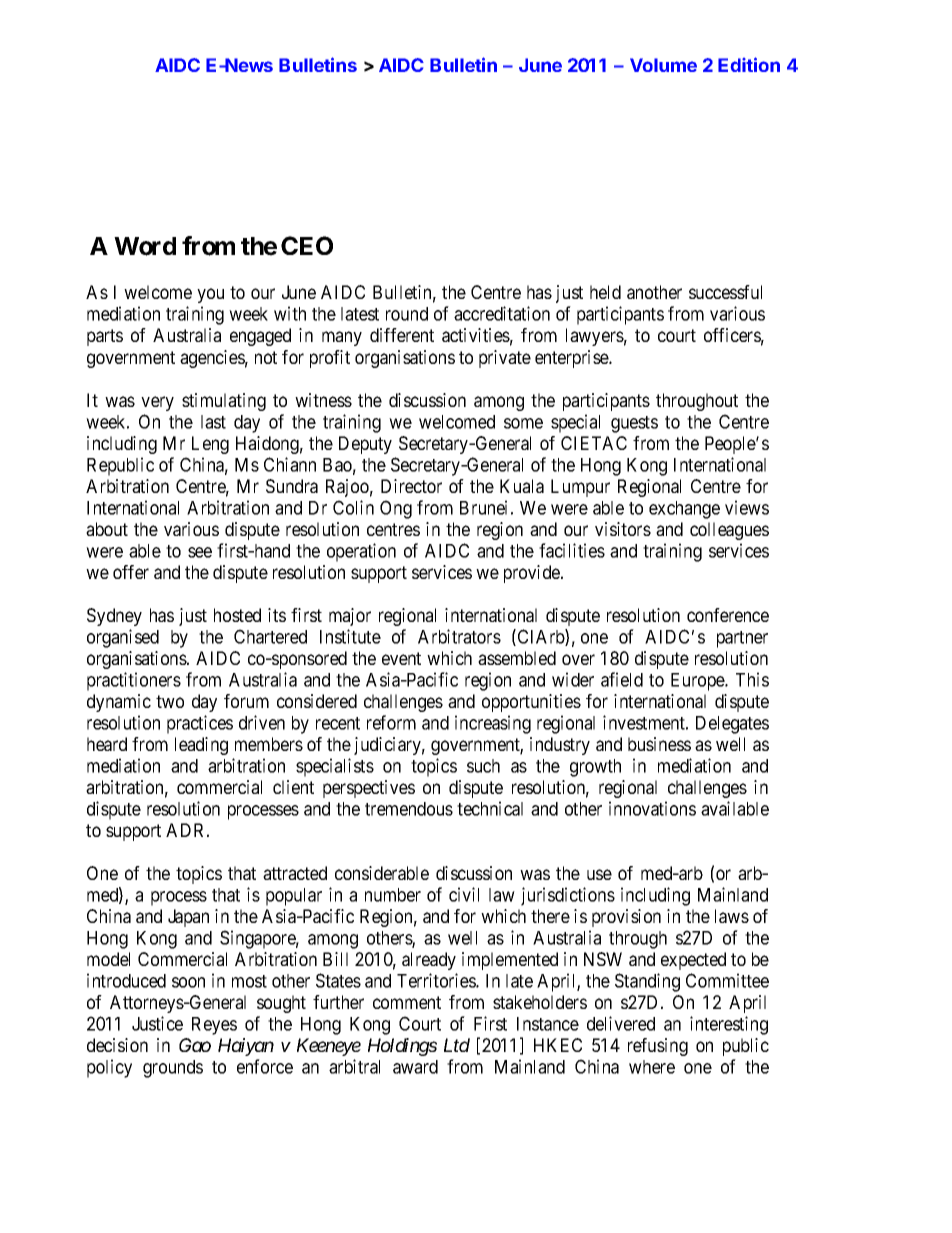  I want to click on CEO, so click(307, 245).
